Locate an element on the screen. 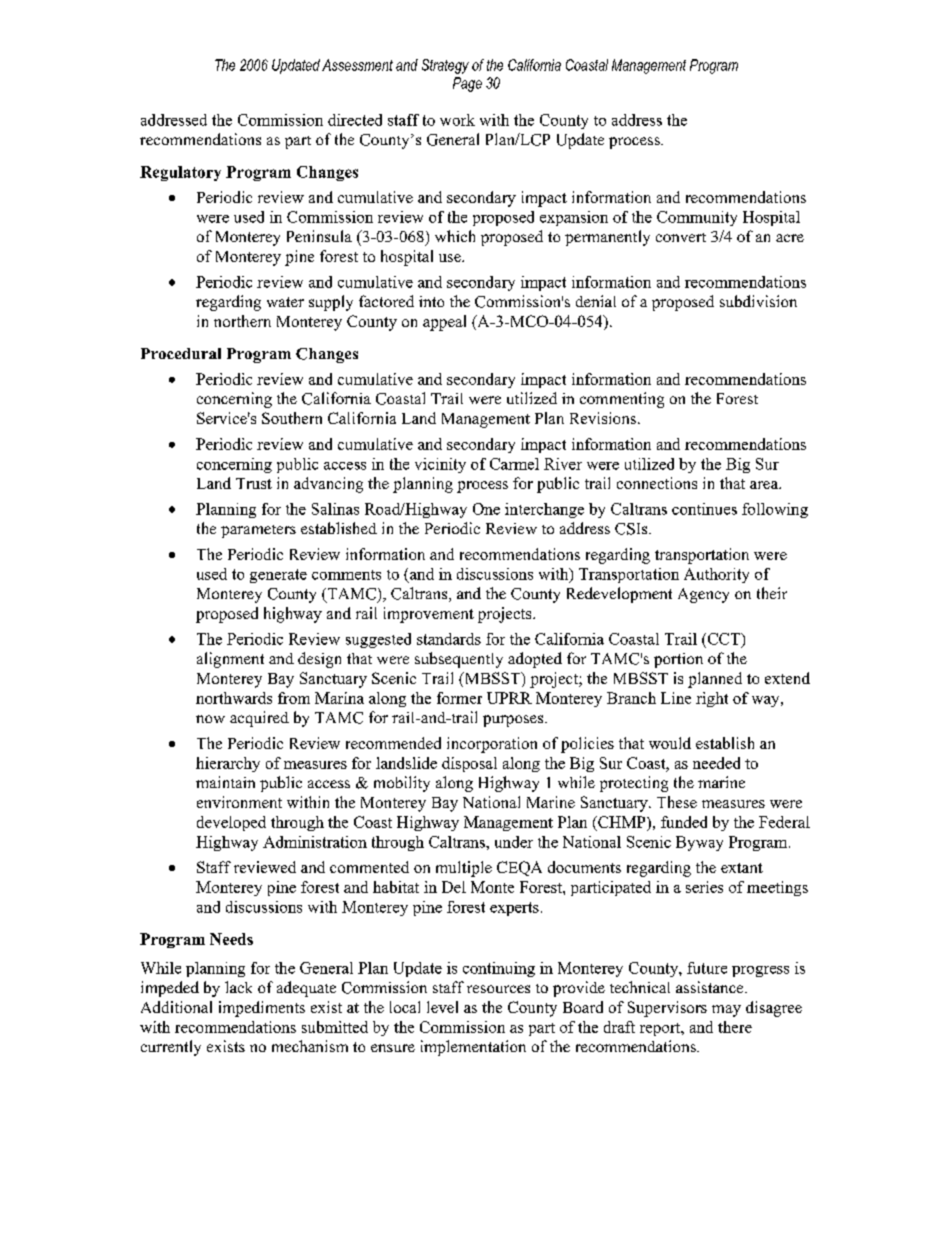  impediments is located at coordinates (262, 1009).
